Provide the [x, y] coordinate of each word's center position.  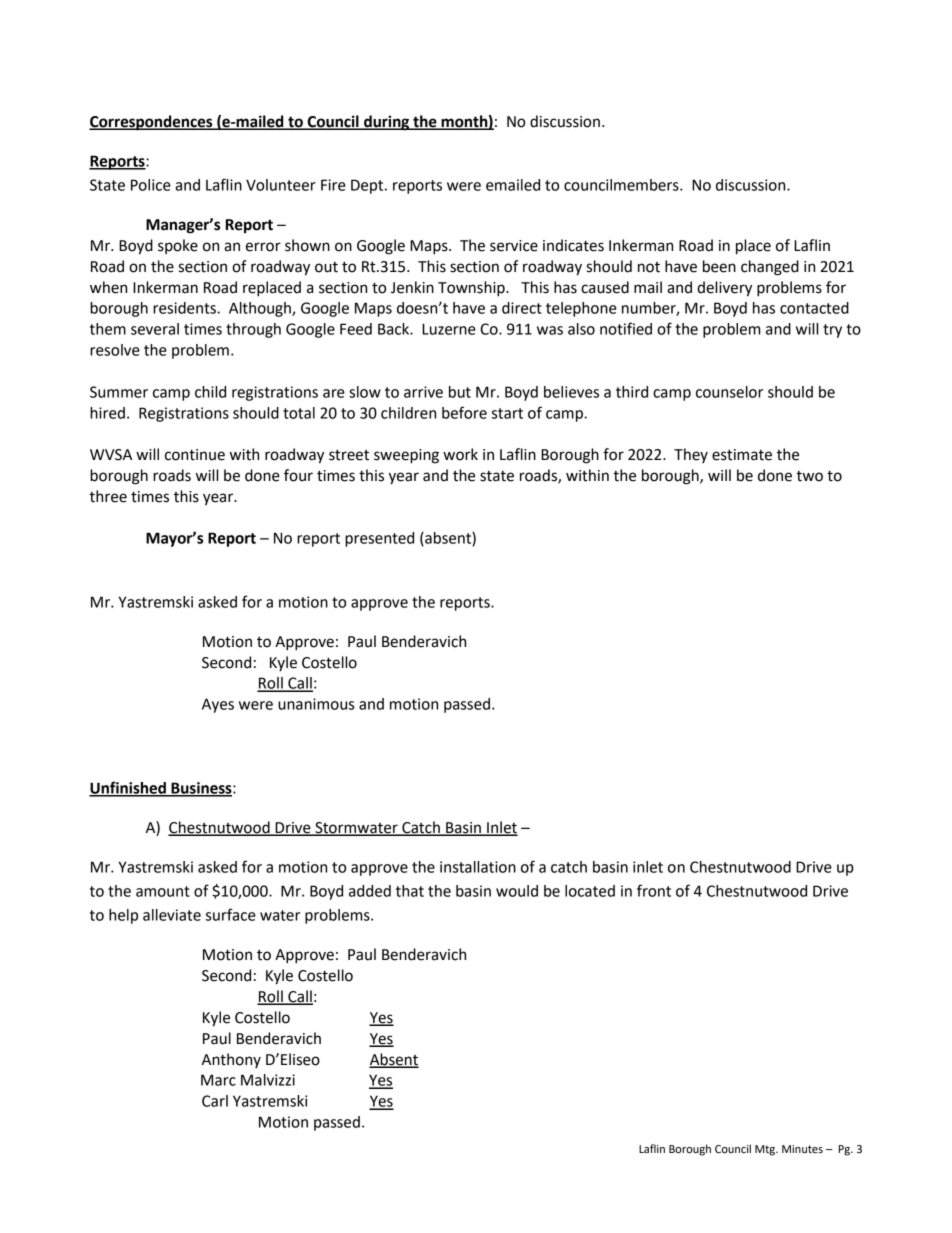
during [386, 123]
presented [379, 539]
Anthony [231, 1060]
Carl [215, 1101]
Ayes [218, 705]
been [719, 266]
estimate [742, 455]
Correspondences [152, 123]
